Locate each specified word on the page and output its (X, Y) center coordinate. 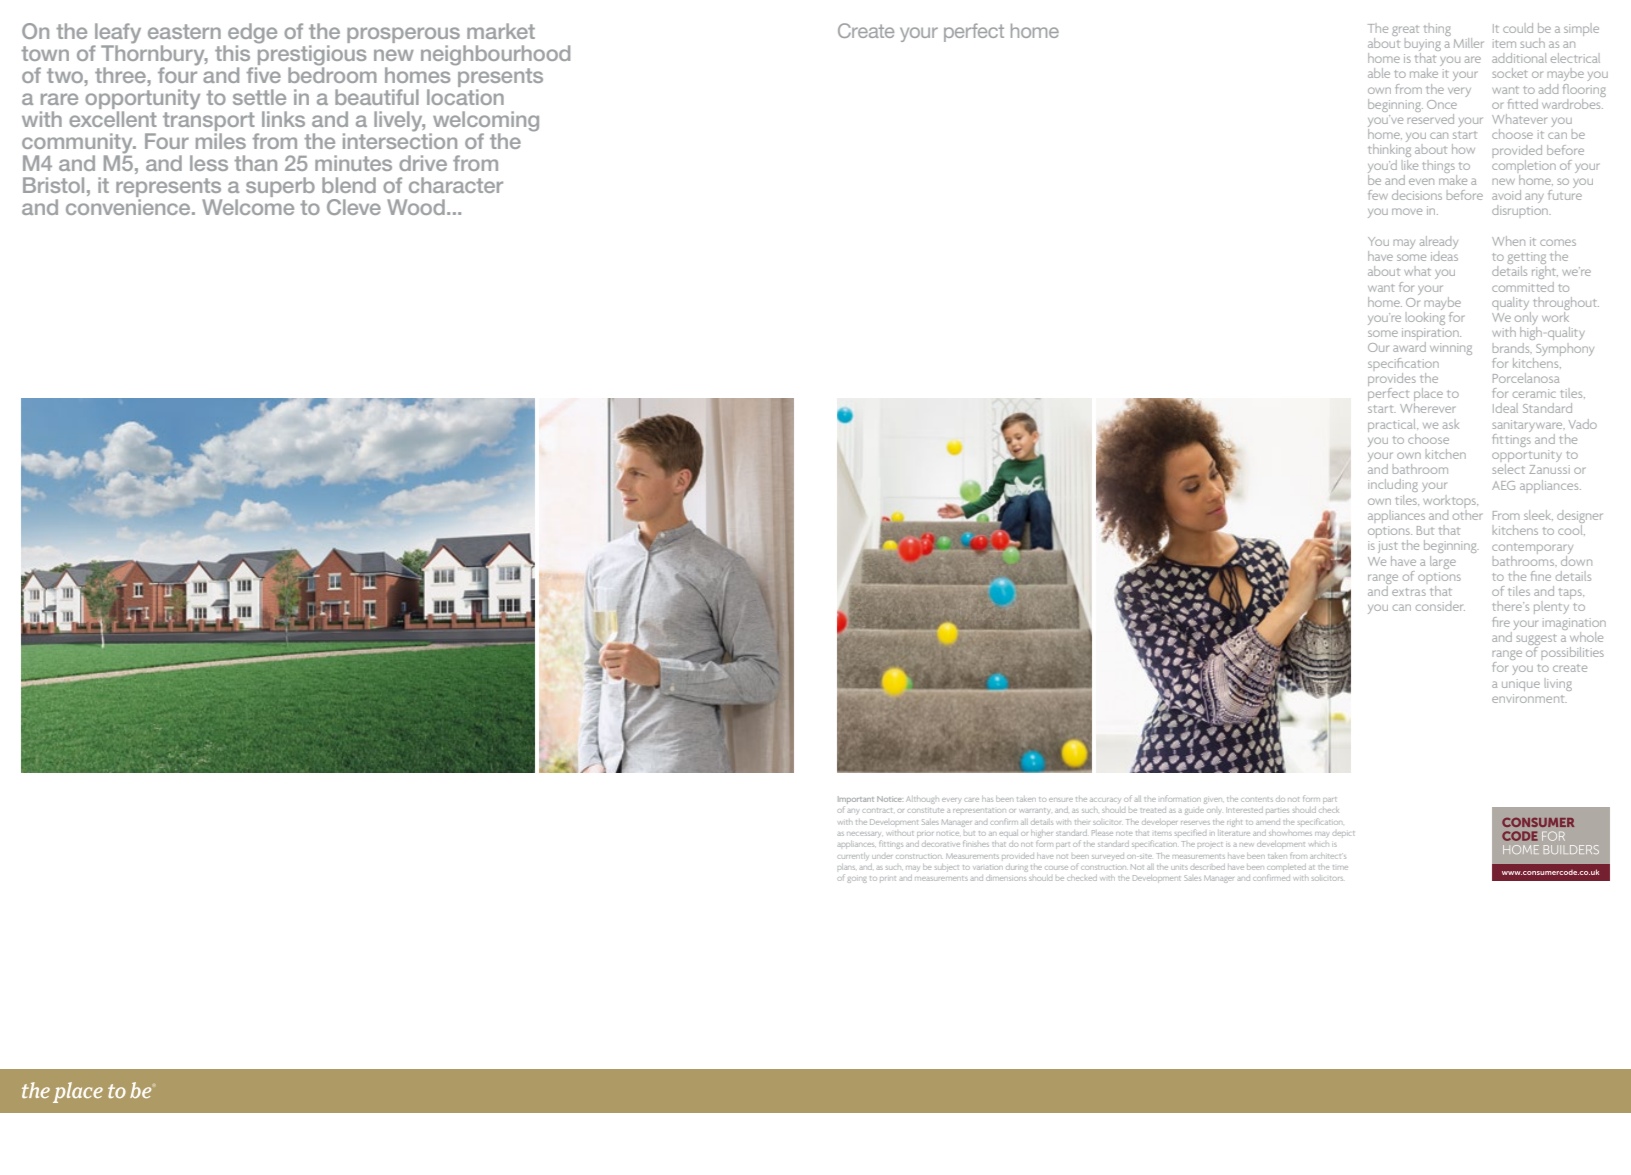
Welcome (248, 205)
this (232, 53)
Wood (416, 207)
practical (1393, 425)
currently (853, 856)
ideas (1444, 254)
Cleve (354, 207)
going (857, 880)
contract (877, 810)
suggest (1536, 641)
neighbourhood (495, 55)
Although (922, 800)
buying (1423, 46)
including (1393, 485)
